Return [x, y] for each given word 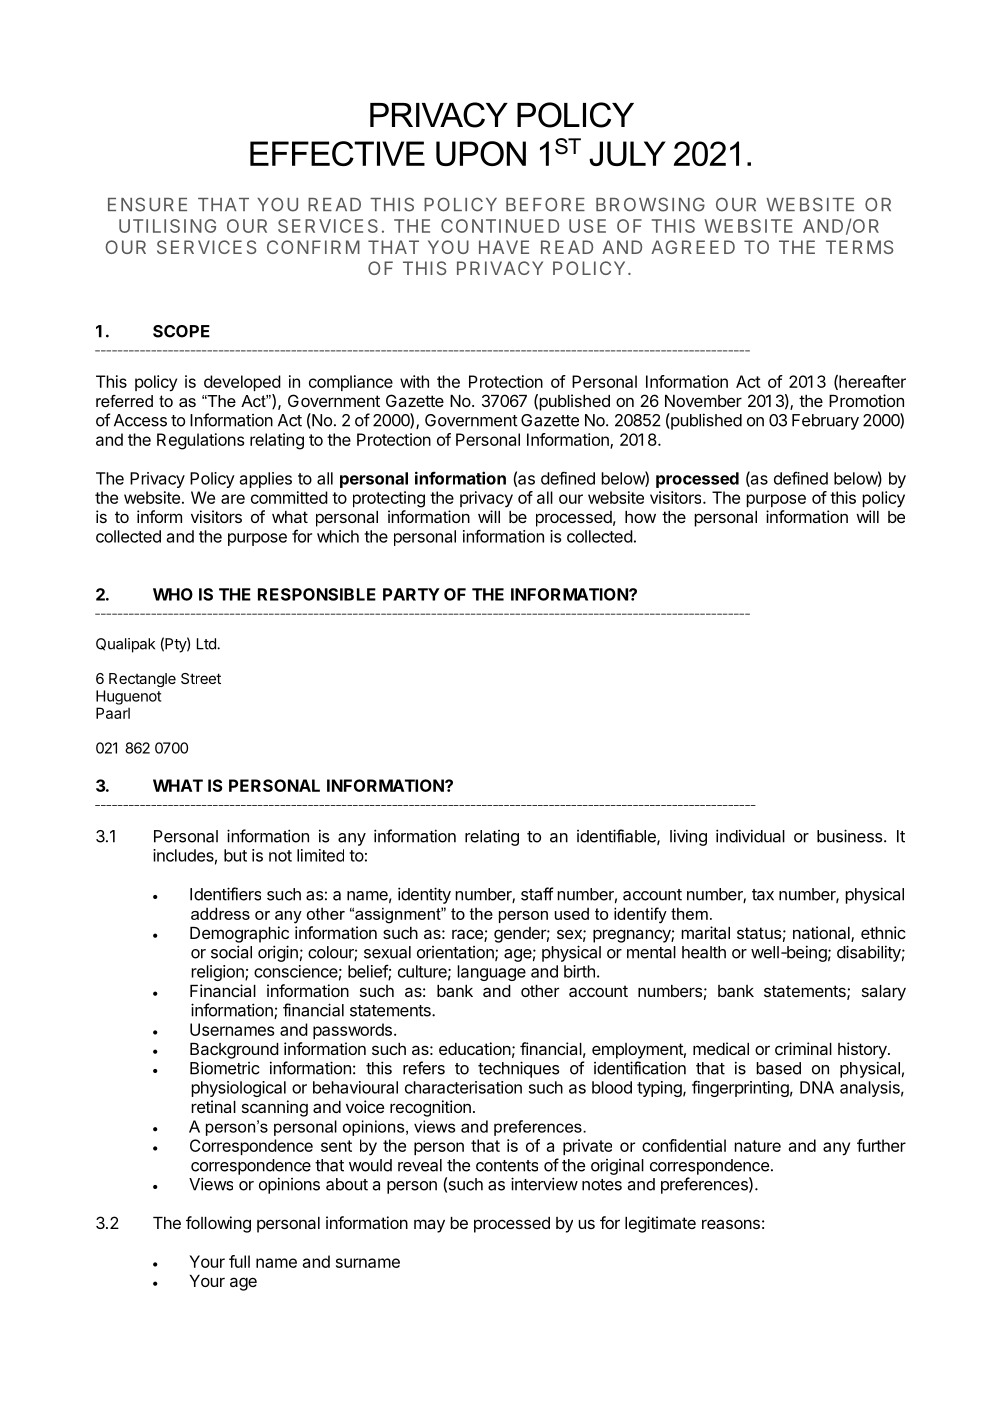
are [233, 499]
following [218, 1224]
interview [544, 1184]
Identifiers [225, 894]
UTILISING [167, 226]
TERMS [860, 247]
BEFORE [545, 204]
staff [537, 894]
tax [763, 895]
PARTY [411, 594]
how [640, 517]
